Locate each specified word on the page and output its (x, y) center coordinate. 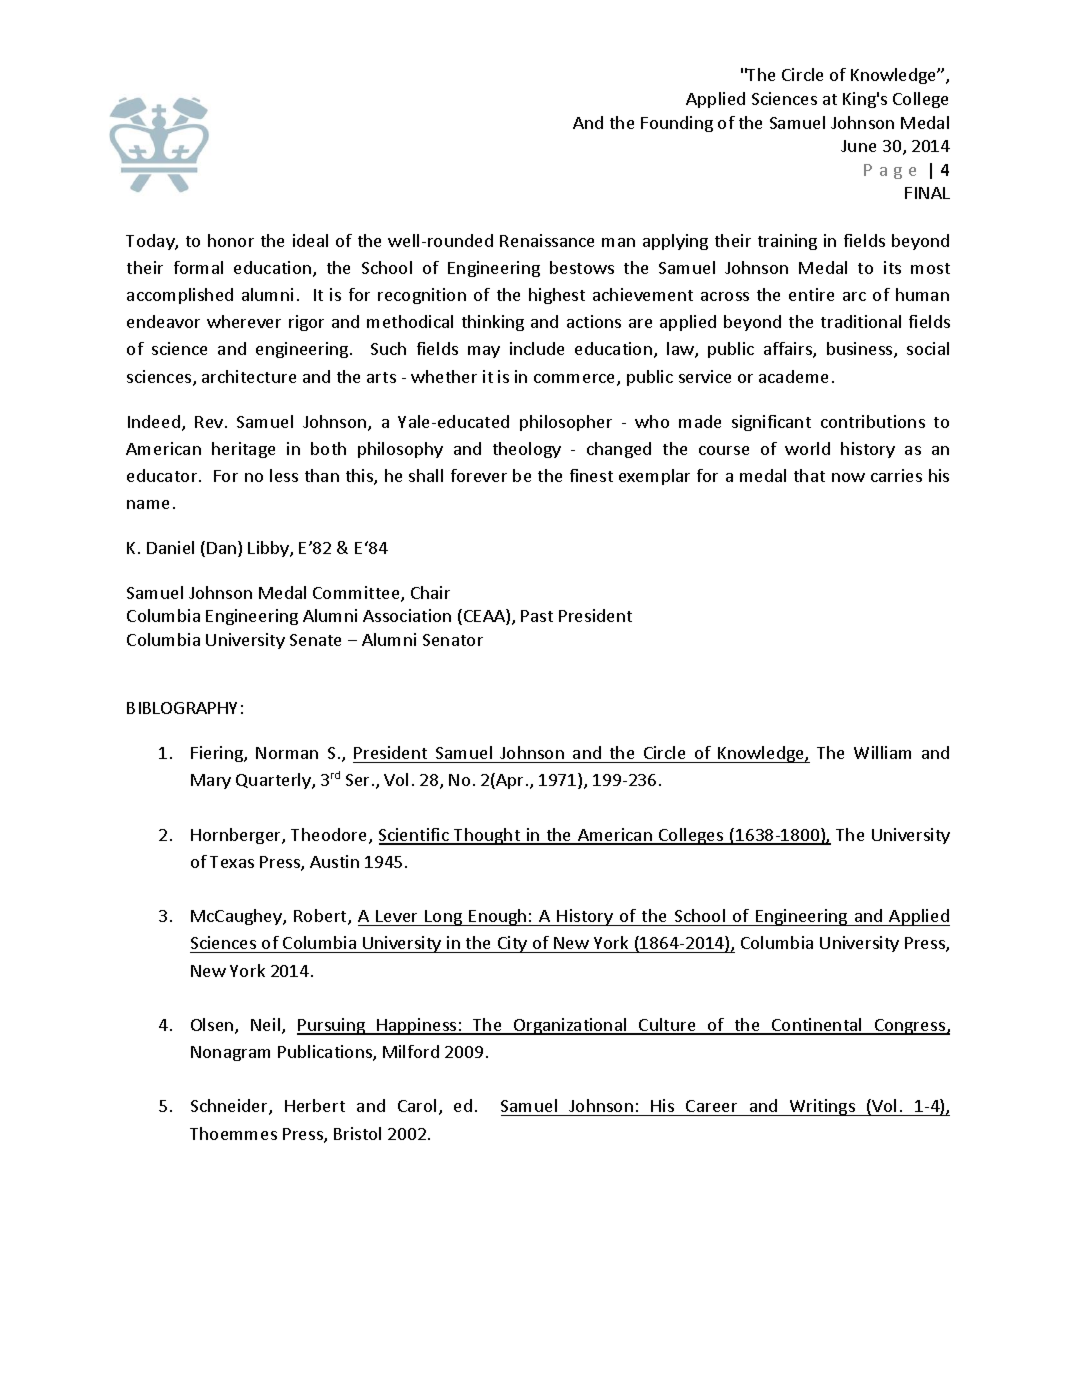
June (858, 146)
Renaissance (547, 240)
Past (537, 616)
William (882, 752)
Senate (315, 640)
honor (231, 240)
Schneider (230, 1107)
